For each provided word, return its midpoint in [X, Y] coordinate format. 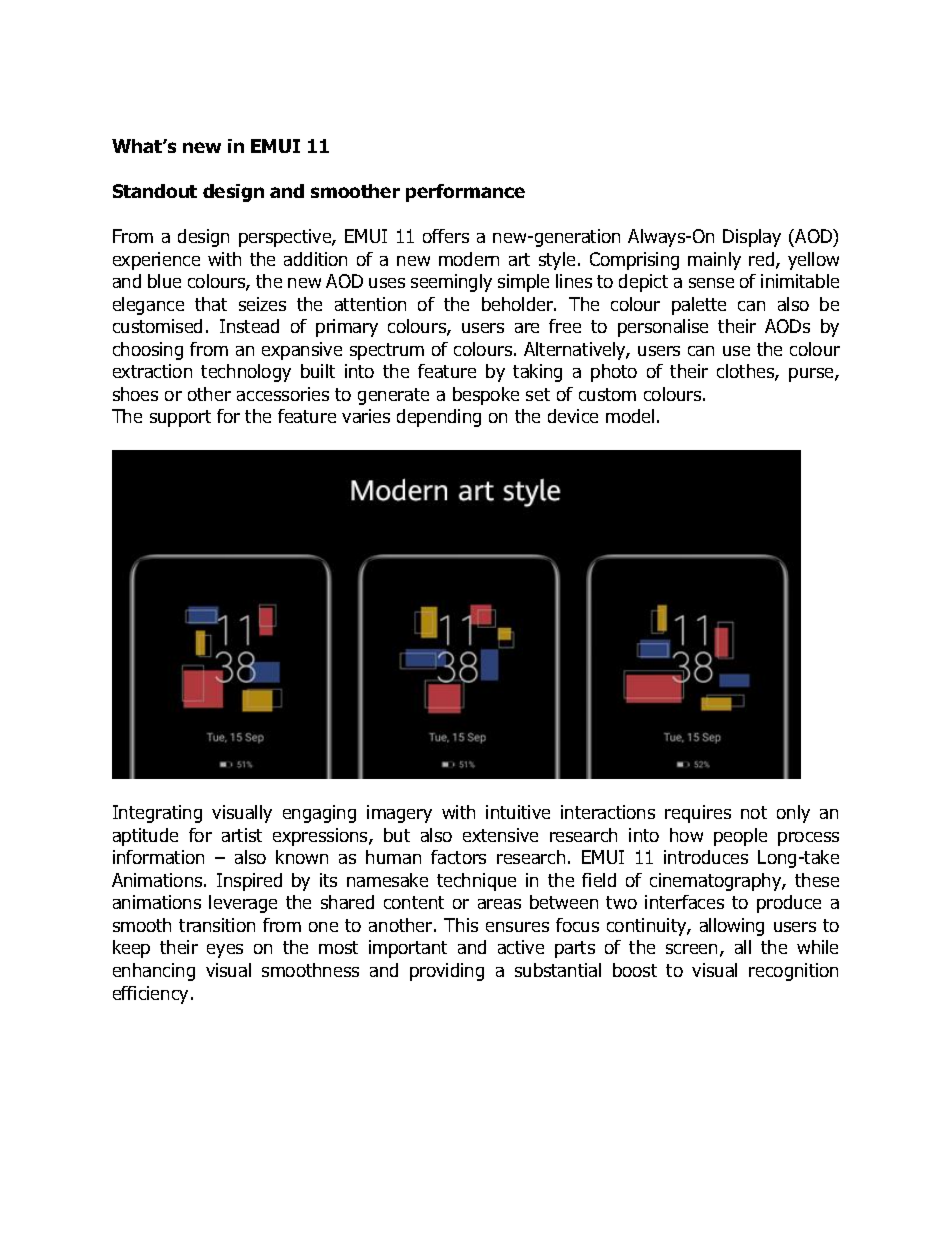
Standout [155, 191]
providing [447, 972]
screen [691, 949]
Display [752, 238]
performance [465, 193]
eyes [225, 951]
